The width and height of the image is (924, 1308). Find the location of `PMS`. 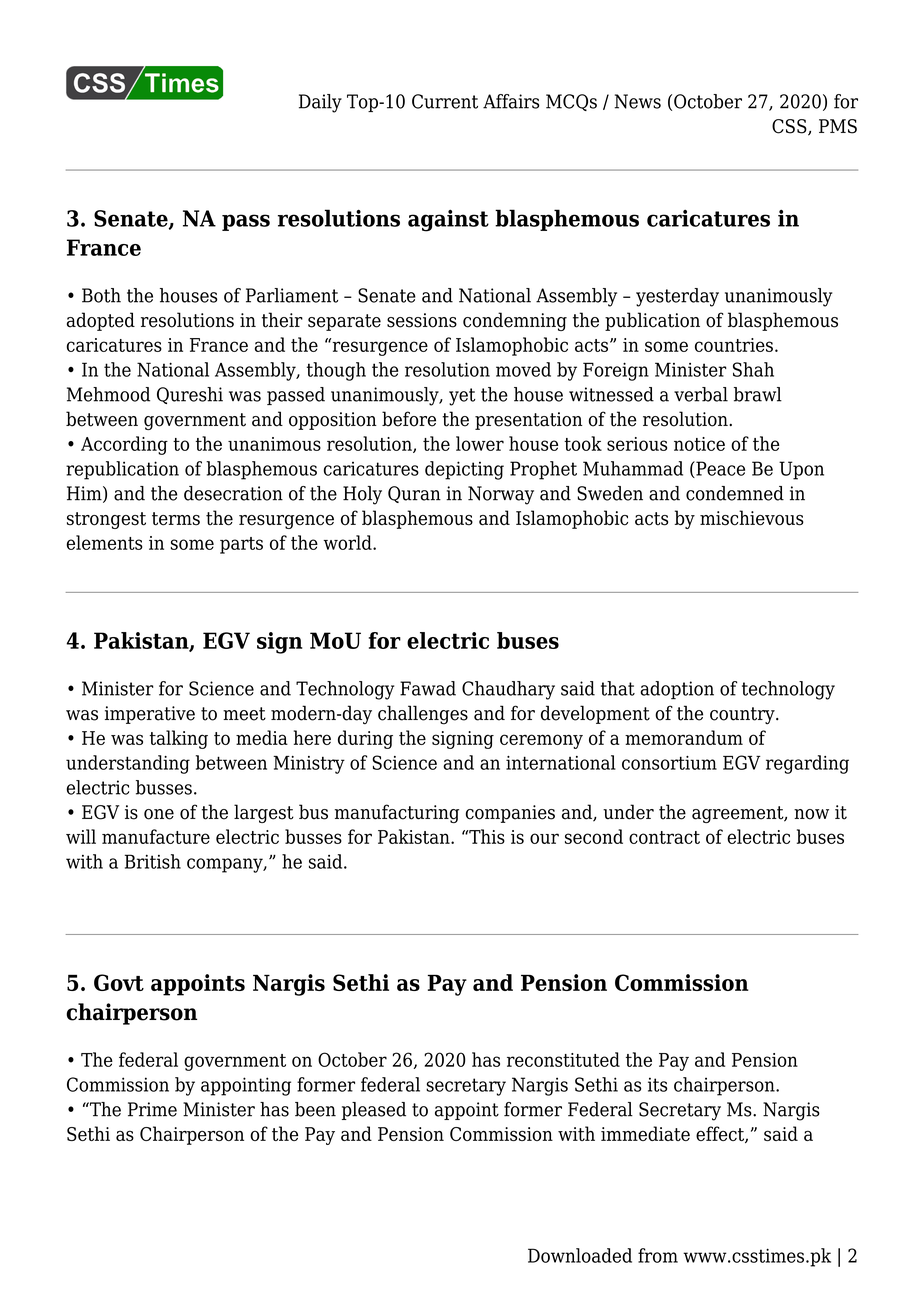

PMS is located at coordinates (838, 126).
